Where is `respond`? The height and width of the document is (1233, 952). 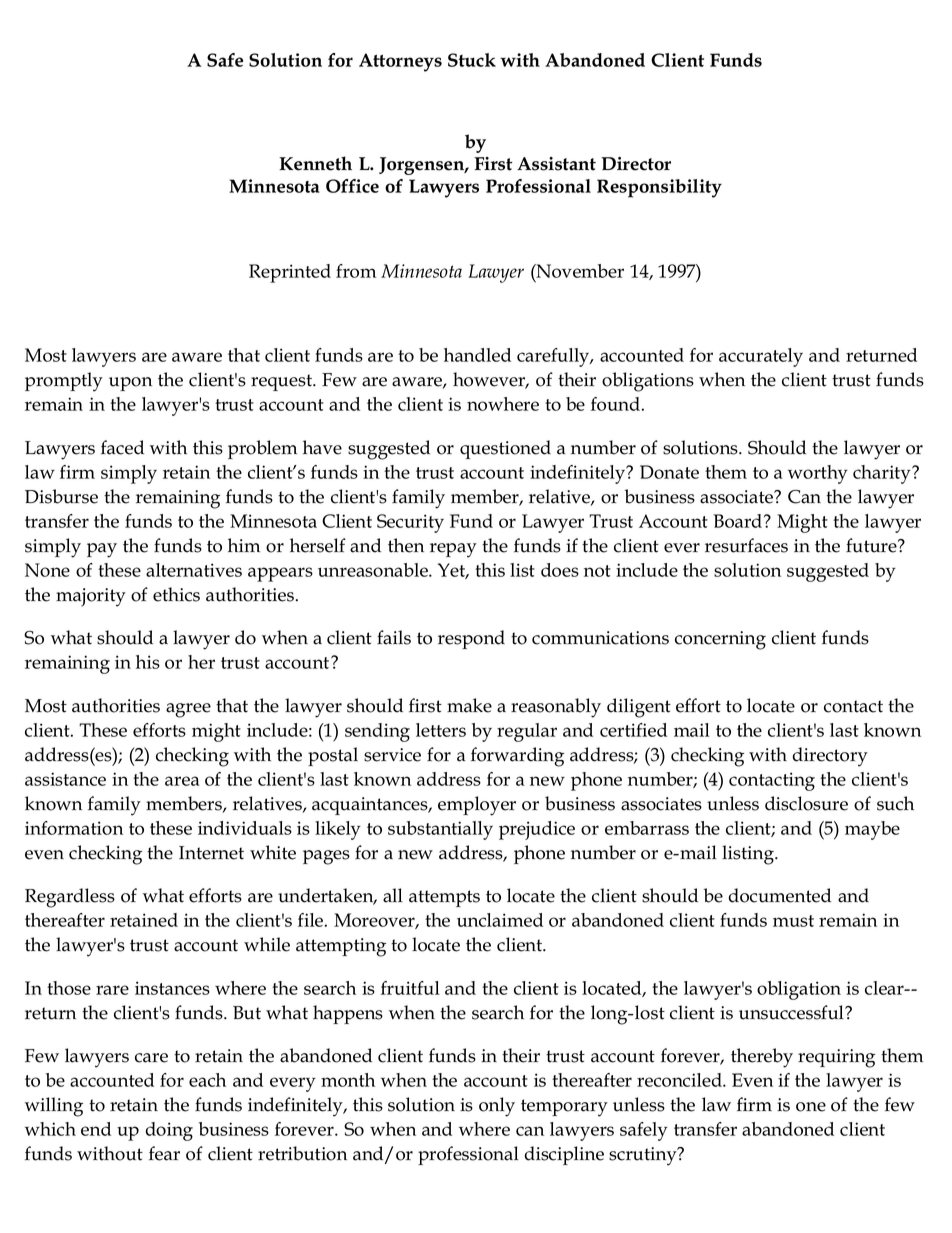
respond is located at coordinates (471, 639).
